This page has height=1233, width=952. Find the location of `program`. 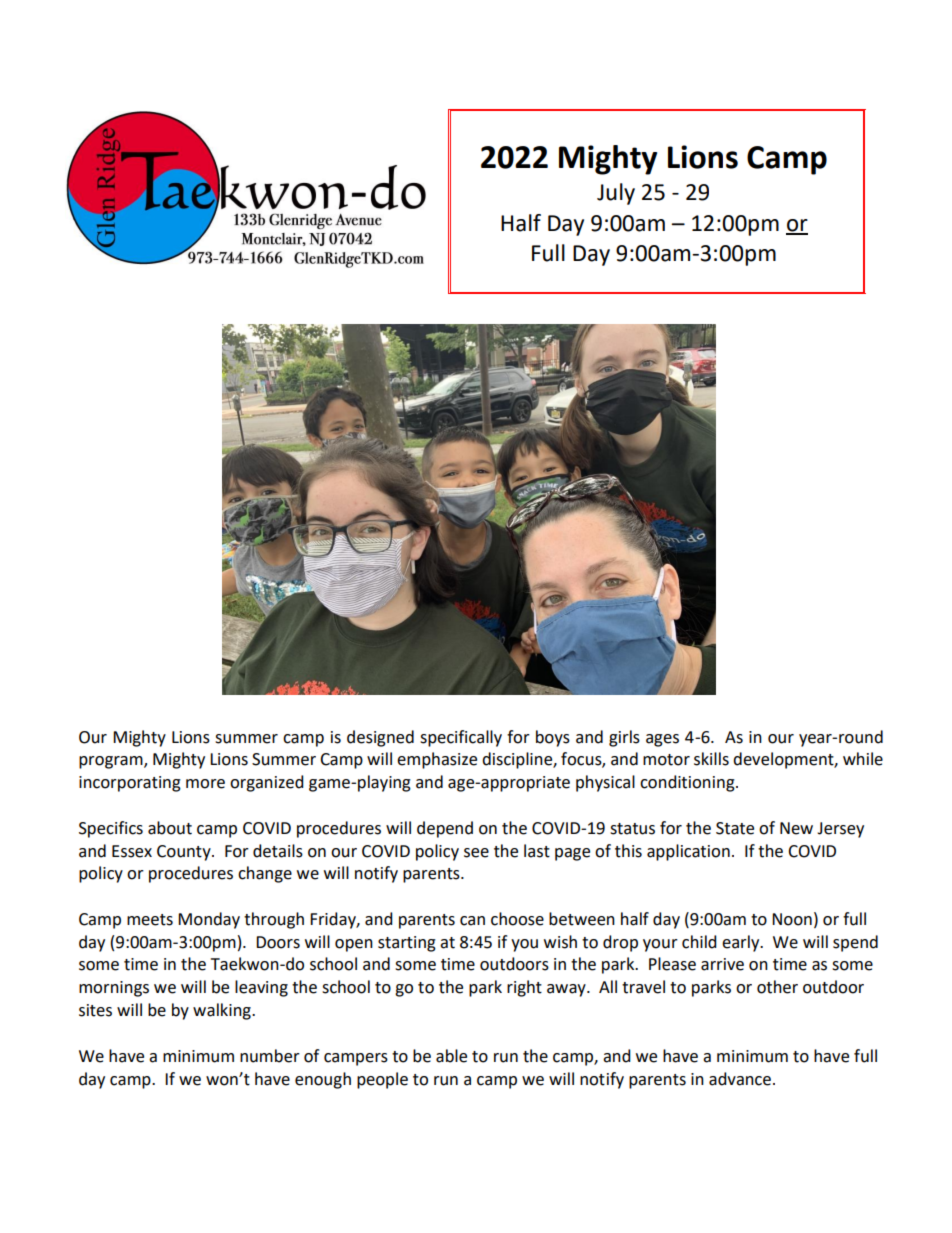

program is located at coordinates (112, 762).
